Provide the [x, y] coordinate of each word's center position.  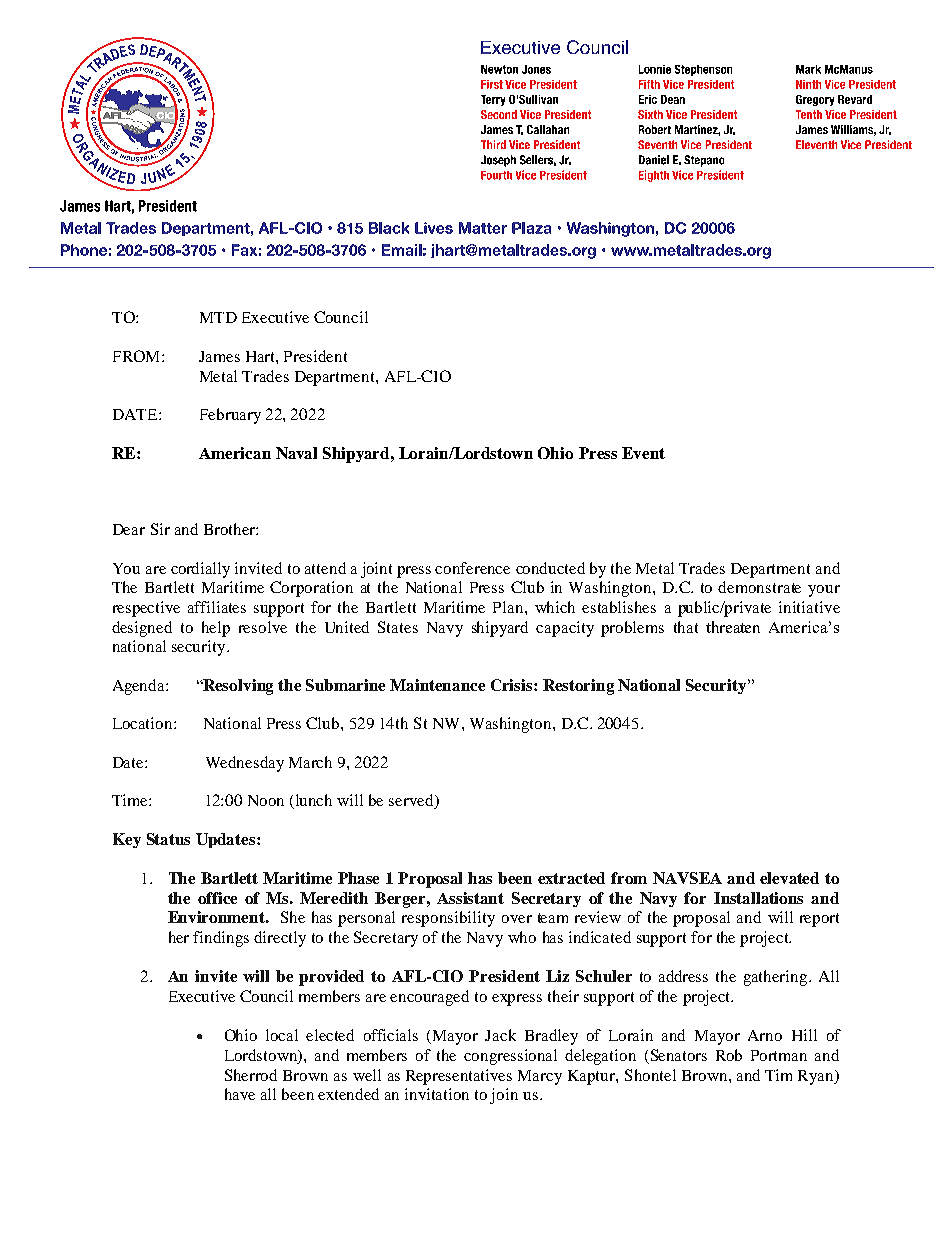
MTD [218, 317]
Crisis [513, 685]
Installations [758, 898]
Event [643, 453]
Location [144, 723]
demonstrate [759, 587]
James [219, 356]
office [217, 898]
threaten [733, 627]
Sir [160, 529]
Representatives [459, 1077]
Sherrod [251, 1075]
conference [472, 568]
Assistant [470, 898]
